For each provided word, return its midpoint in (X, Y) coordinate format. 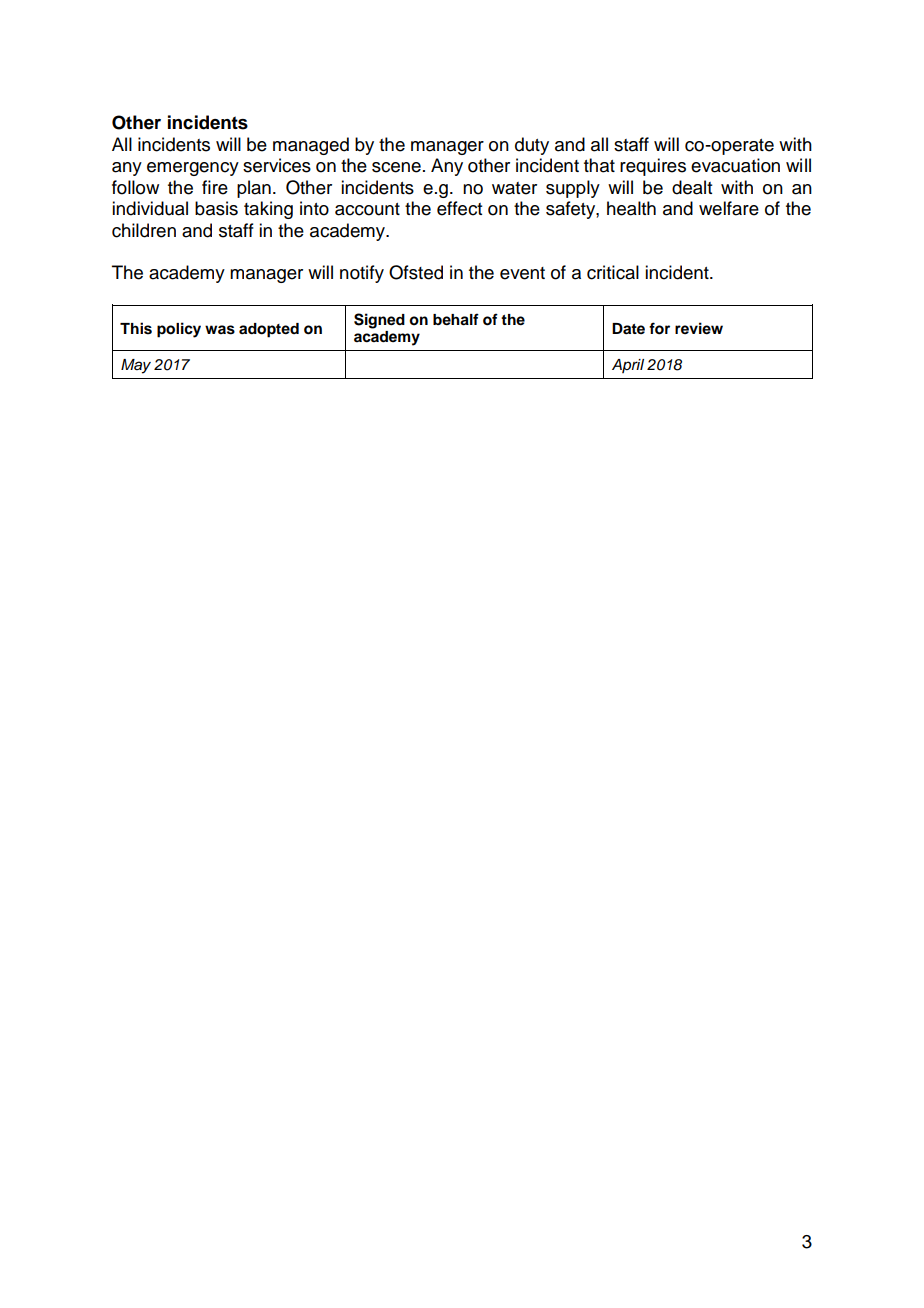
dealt (692, 187)
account (367, 209)
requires (653, 167)
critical (613, 272)
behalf (456, 319)
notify (362, 274)
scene (396, 167)
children (144, 230)
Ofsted (416, 272)
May (136, 366)
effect (459, 208)
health (631, 208)
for (659, 328)
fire (215, 187)
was (220, 330)
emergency (193, 169)
